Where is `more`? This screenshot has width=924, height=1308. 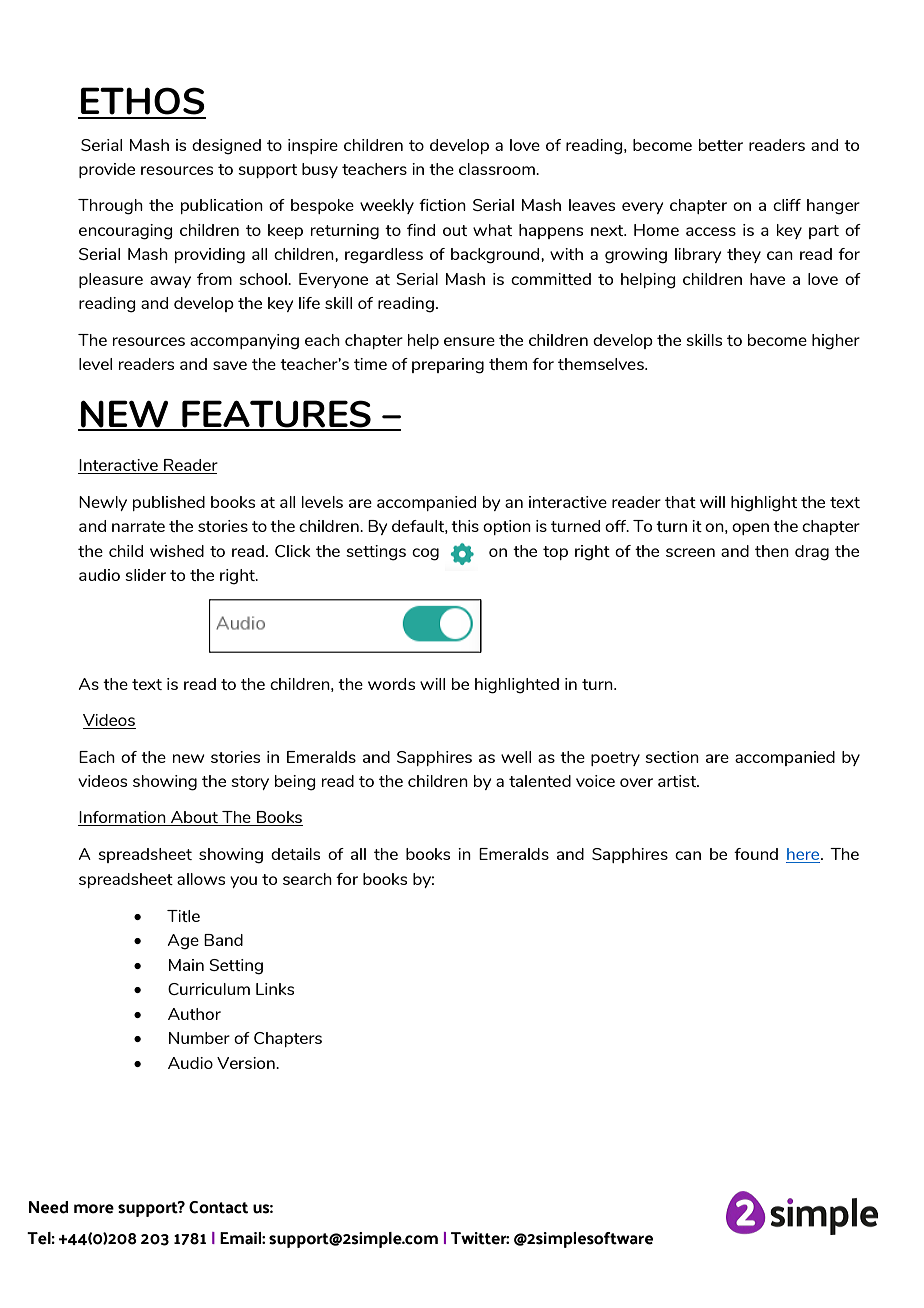 more is located at coordinates (94, 1209).
